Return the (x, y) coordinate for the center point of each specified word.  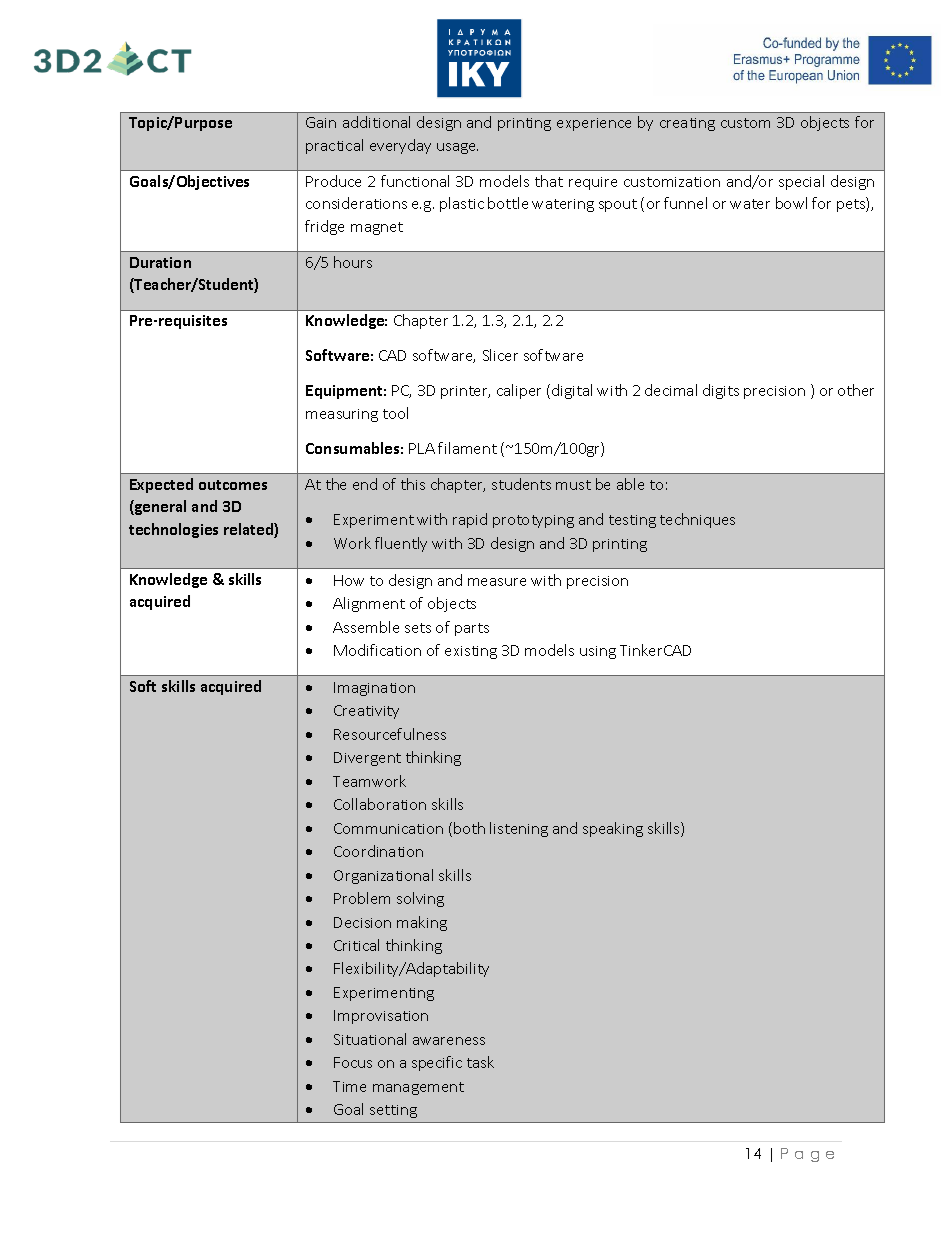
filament (467, 448)
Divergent (367, 759)
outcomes (233, 485)
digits (721, 391)
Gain (321, 122)
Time (349, 1086)
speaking (613, 829)
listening (519, 829)
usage (457, 148)
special (801, 182)
